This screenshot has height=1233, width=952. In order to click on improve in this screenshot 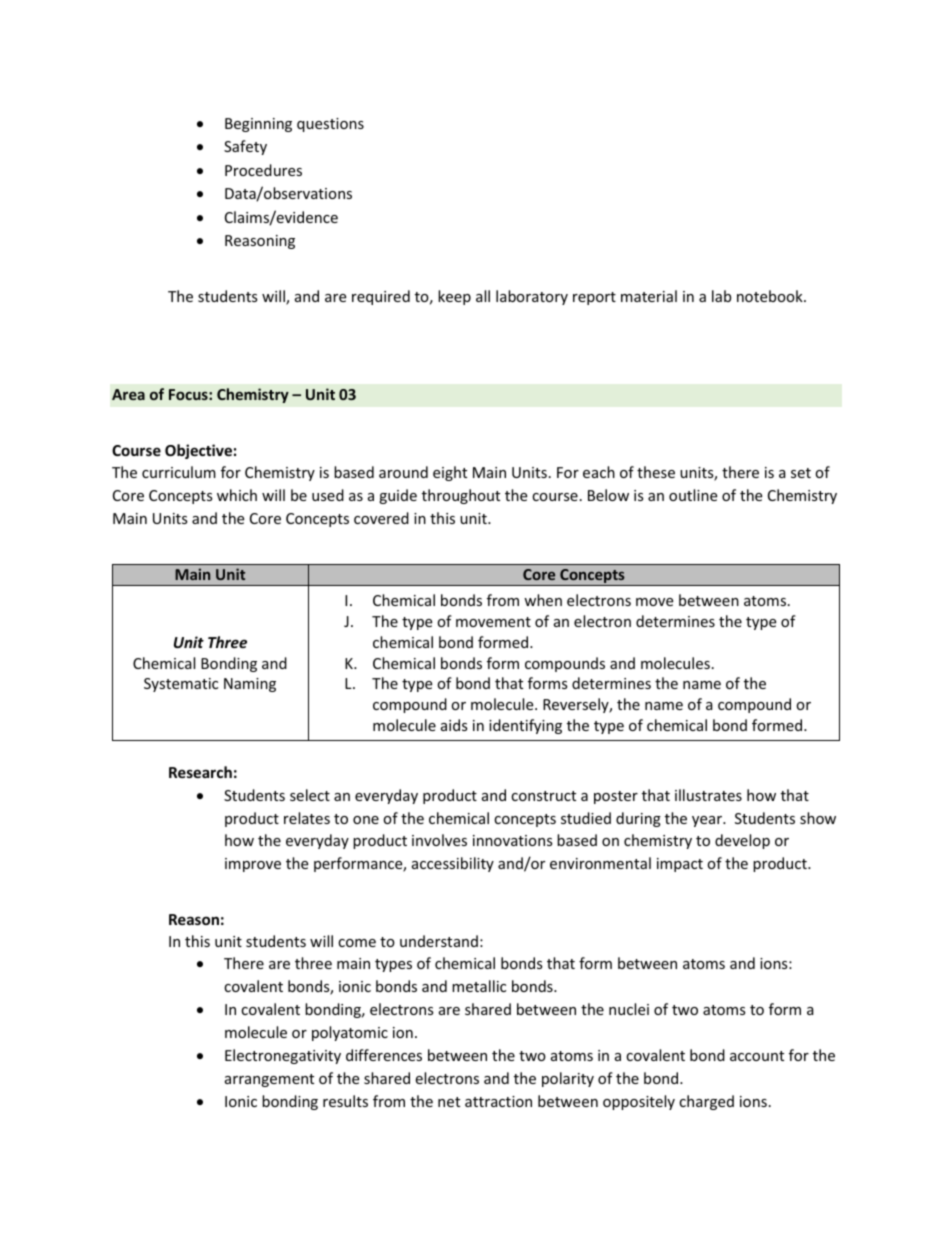, I will do `click(253, 865)`.
